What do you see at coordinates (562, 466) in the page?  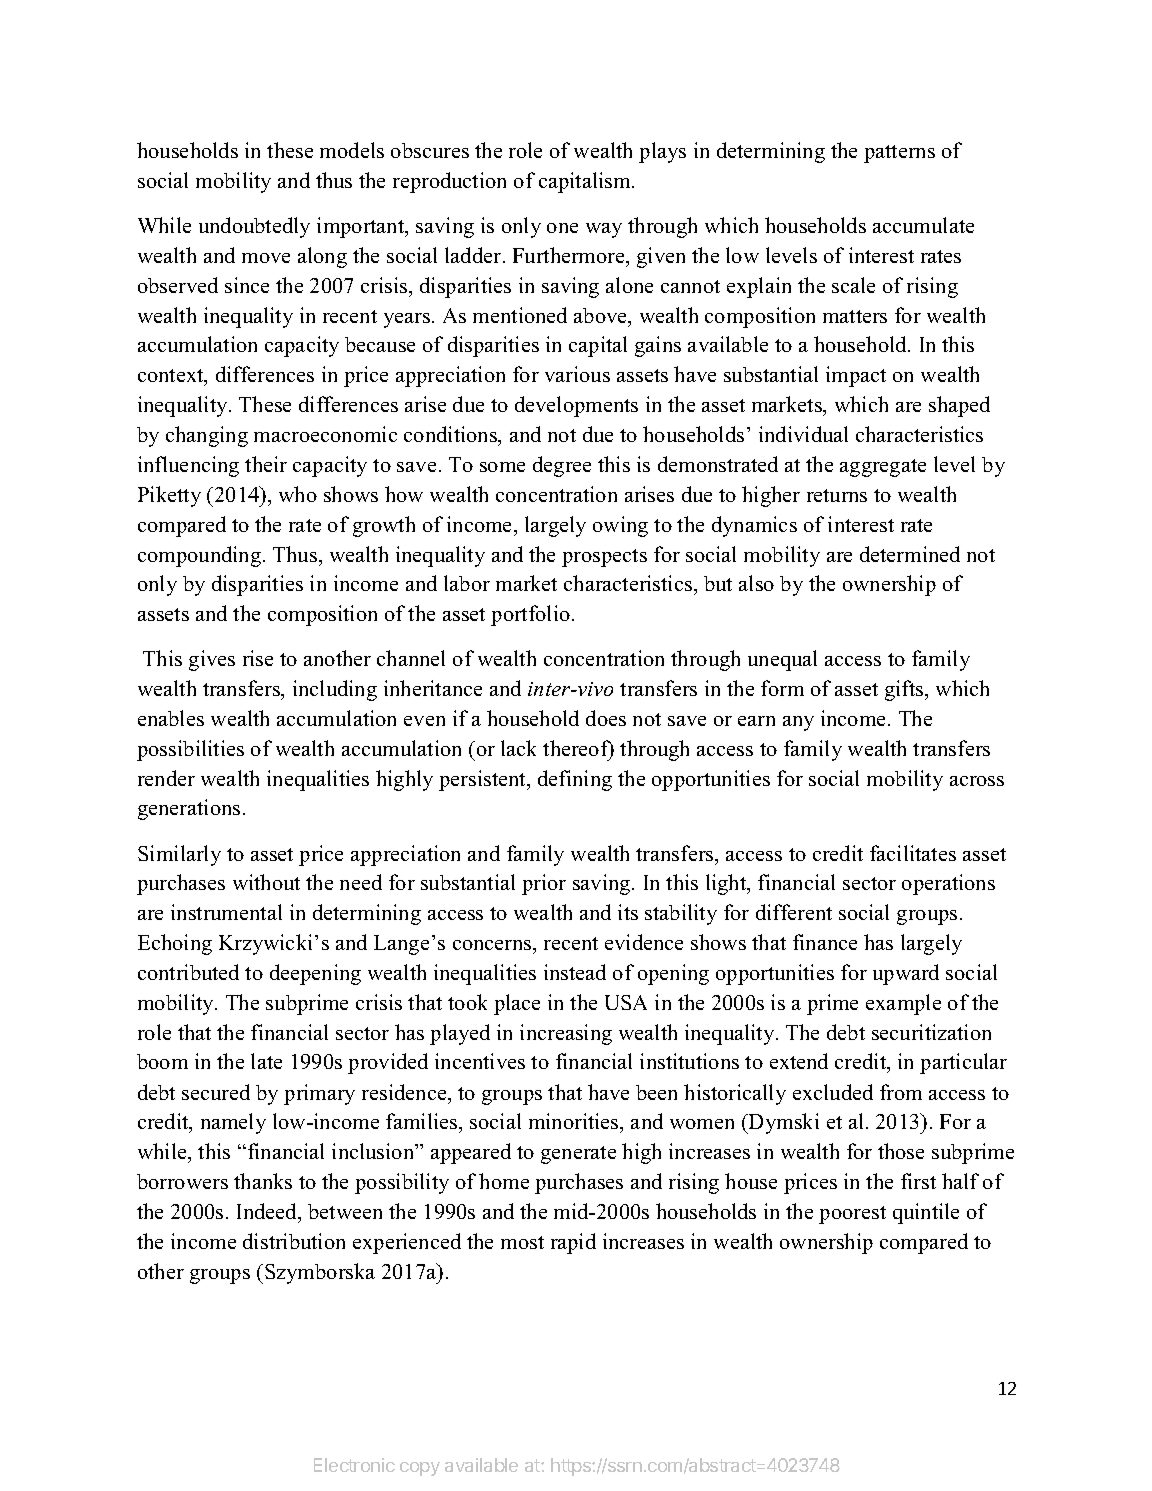 I see `degree` at bounding box center [562, 466].
